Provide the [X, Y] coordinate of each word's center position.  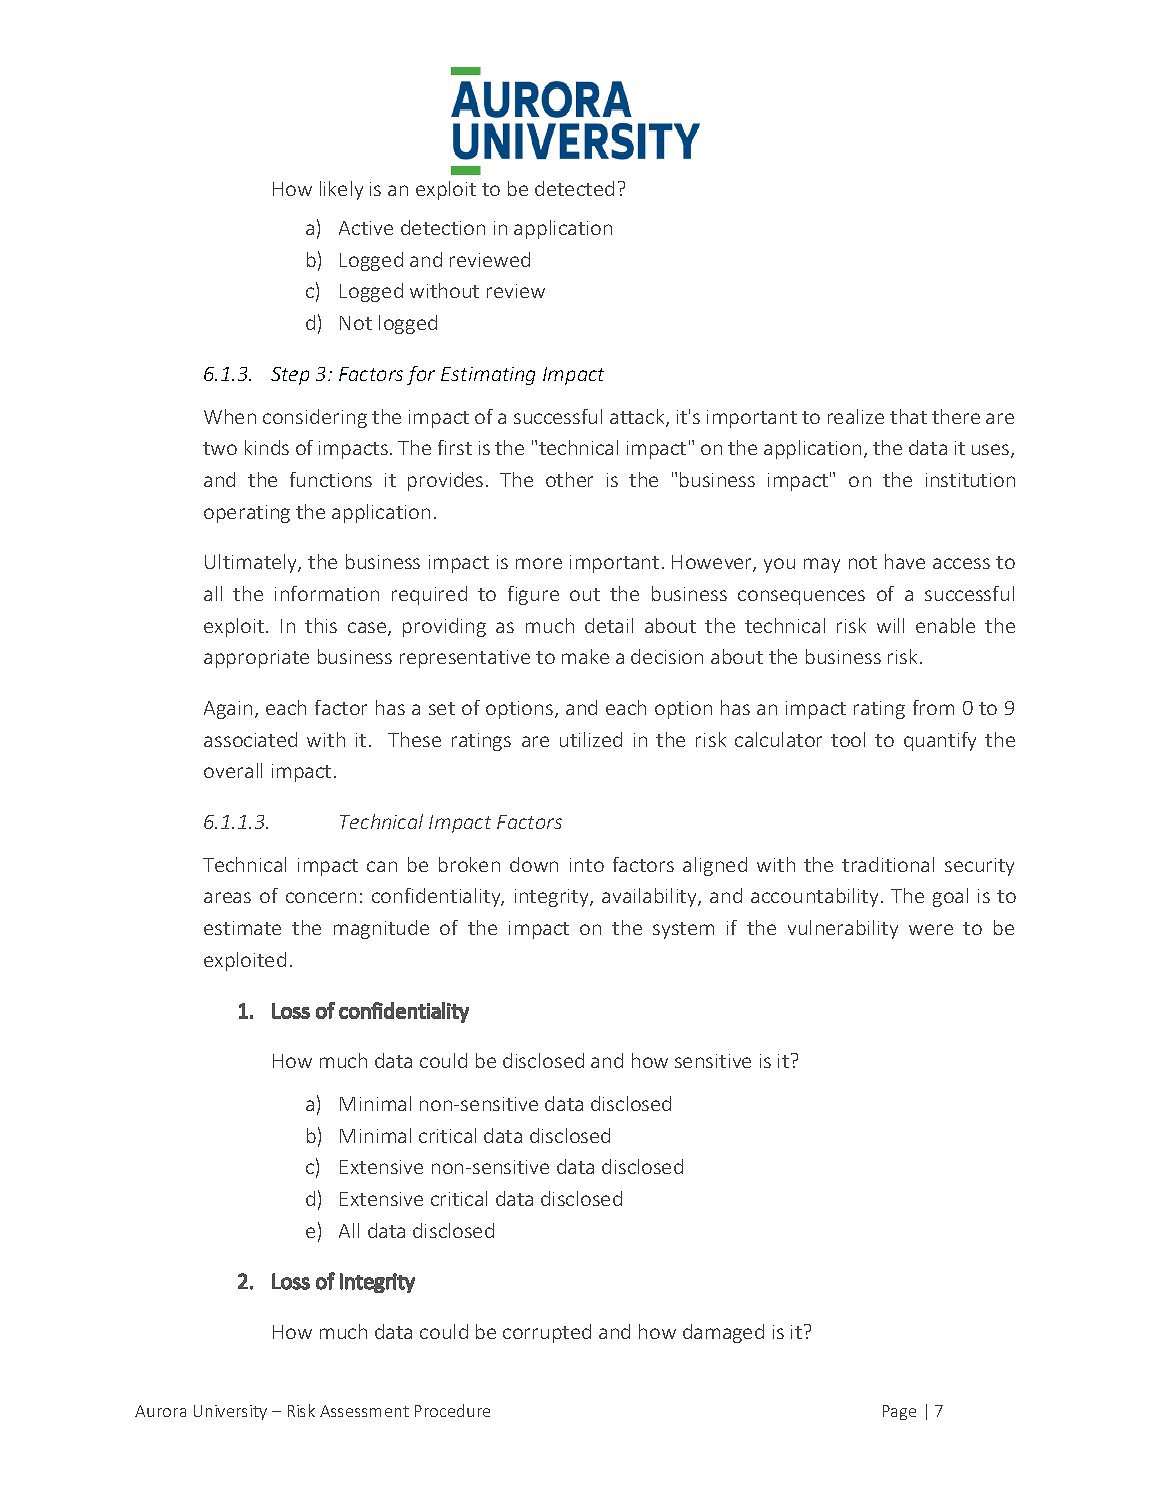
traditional [888, 864]
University [230, 1412]
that [908, 416]
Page [899, 1412]
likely [341, 190]
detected [574, 188]
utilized [591, 739]
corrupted [547, 1333]
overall [233, 770]
